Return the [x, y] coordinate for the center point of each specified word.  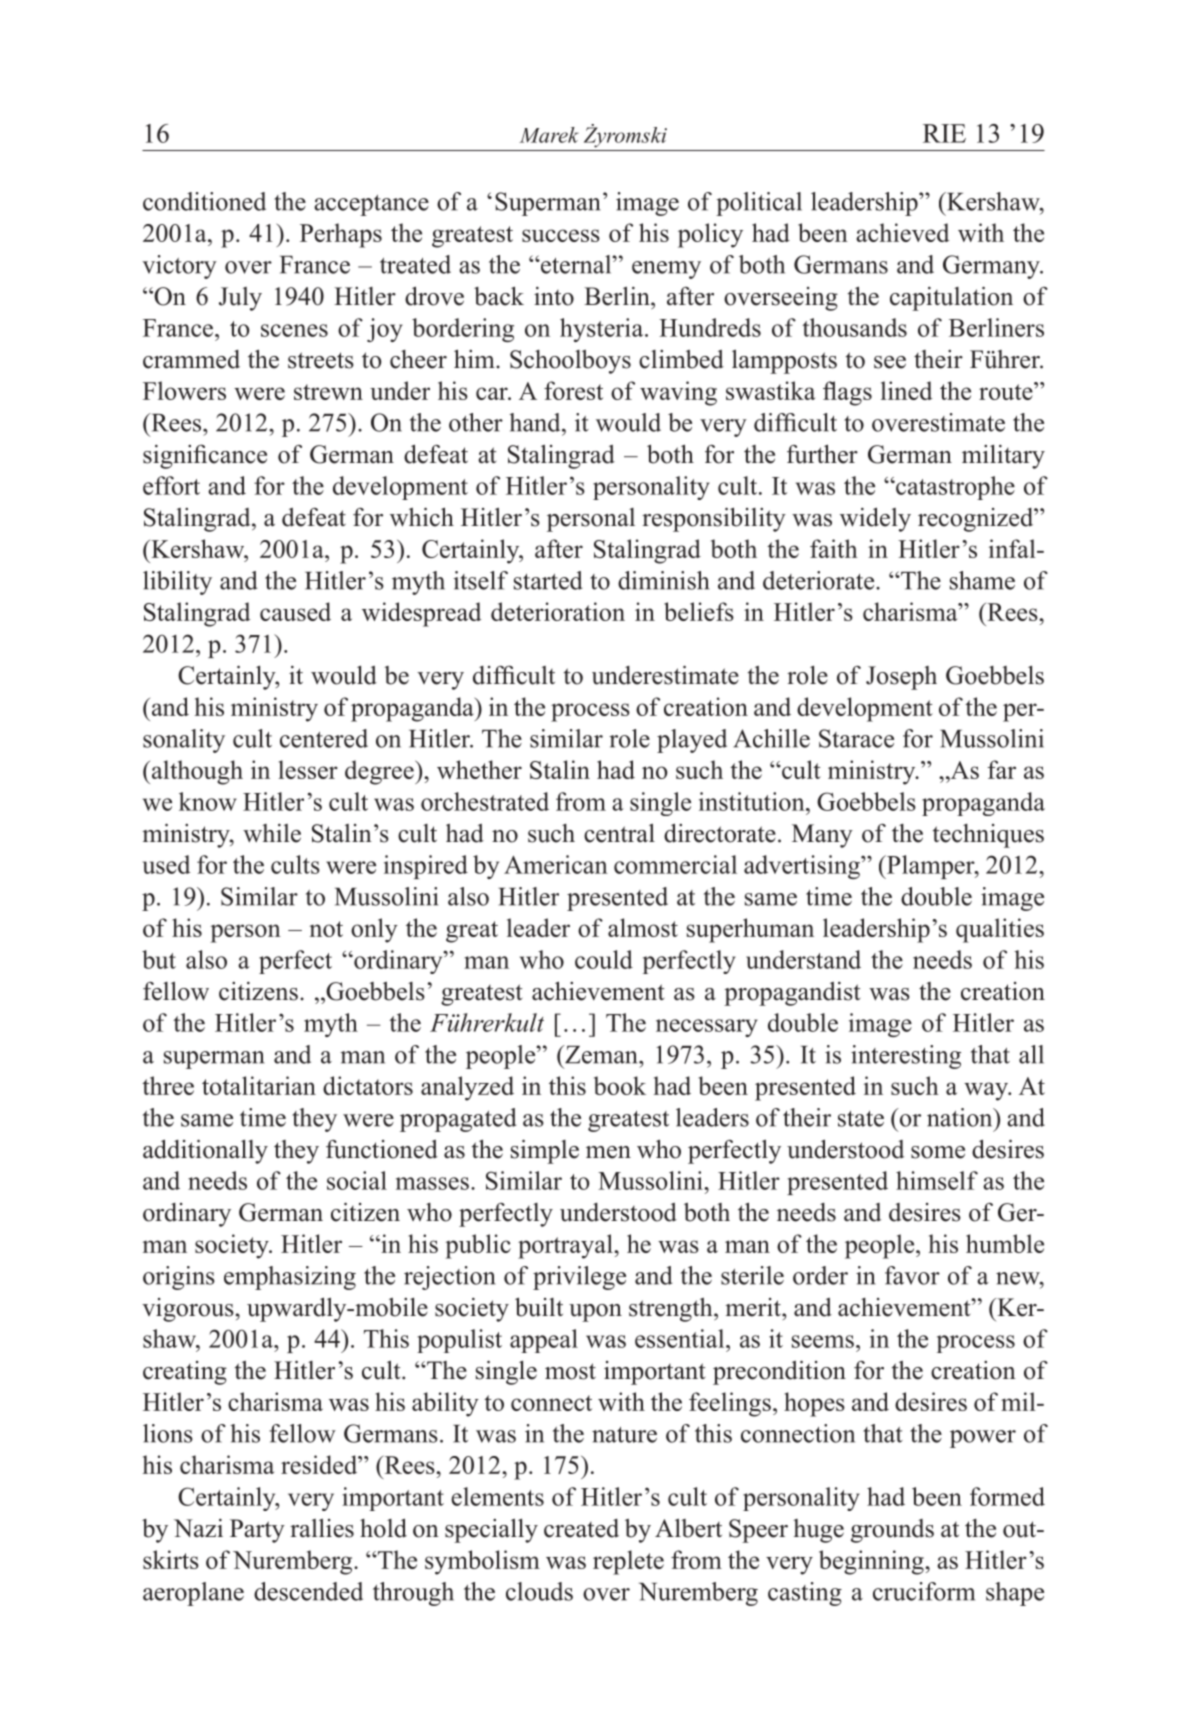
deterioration [558, 611]
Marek [549, 135]
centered [324, 738]
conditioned [204, 201]
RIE [944, 133]
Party [257, 1531]
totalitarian [259, 1085]
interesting [906, 1057]
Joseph [901, 678]
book [620, 1085]
